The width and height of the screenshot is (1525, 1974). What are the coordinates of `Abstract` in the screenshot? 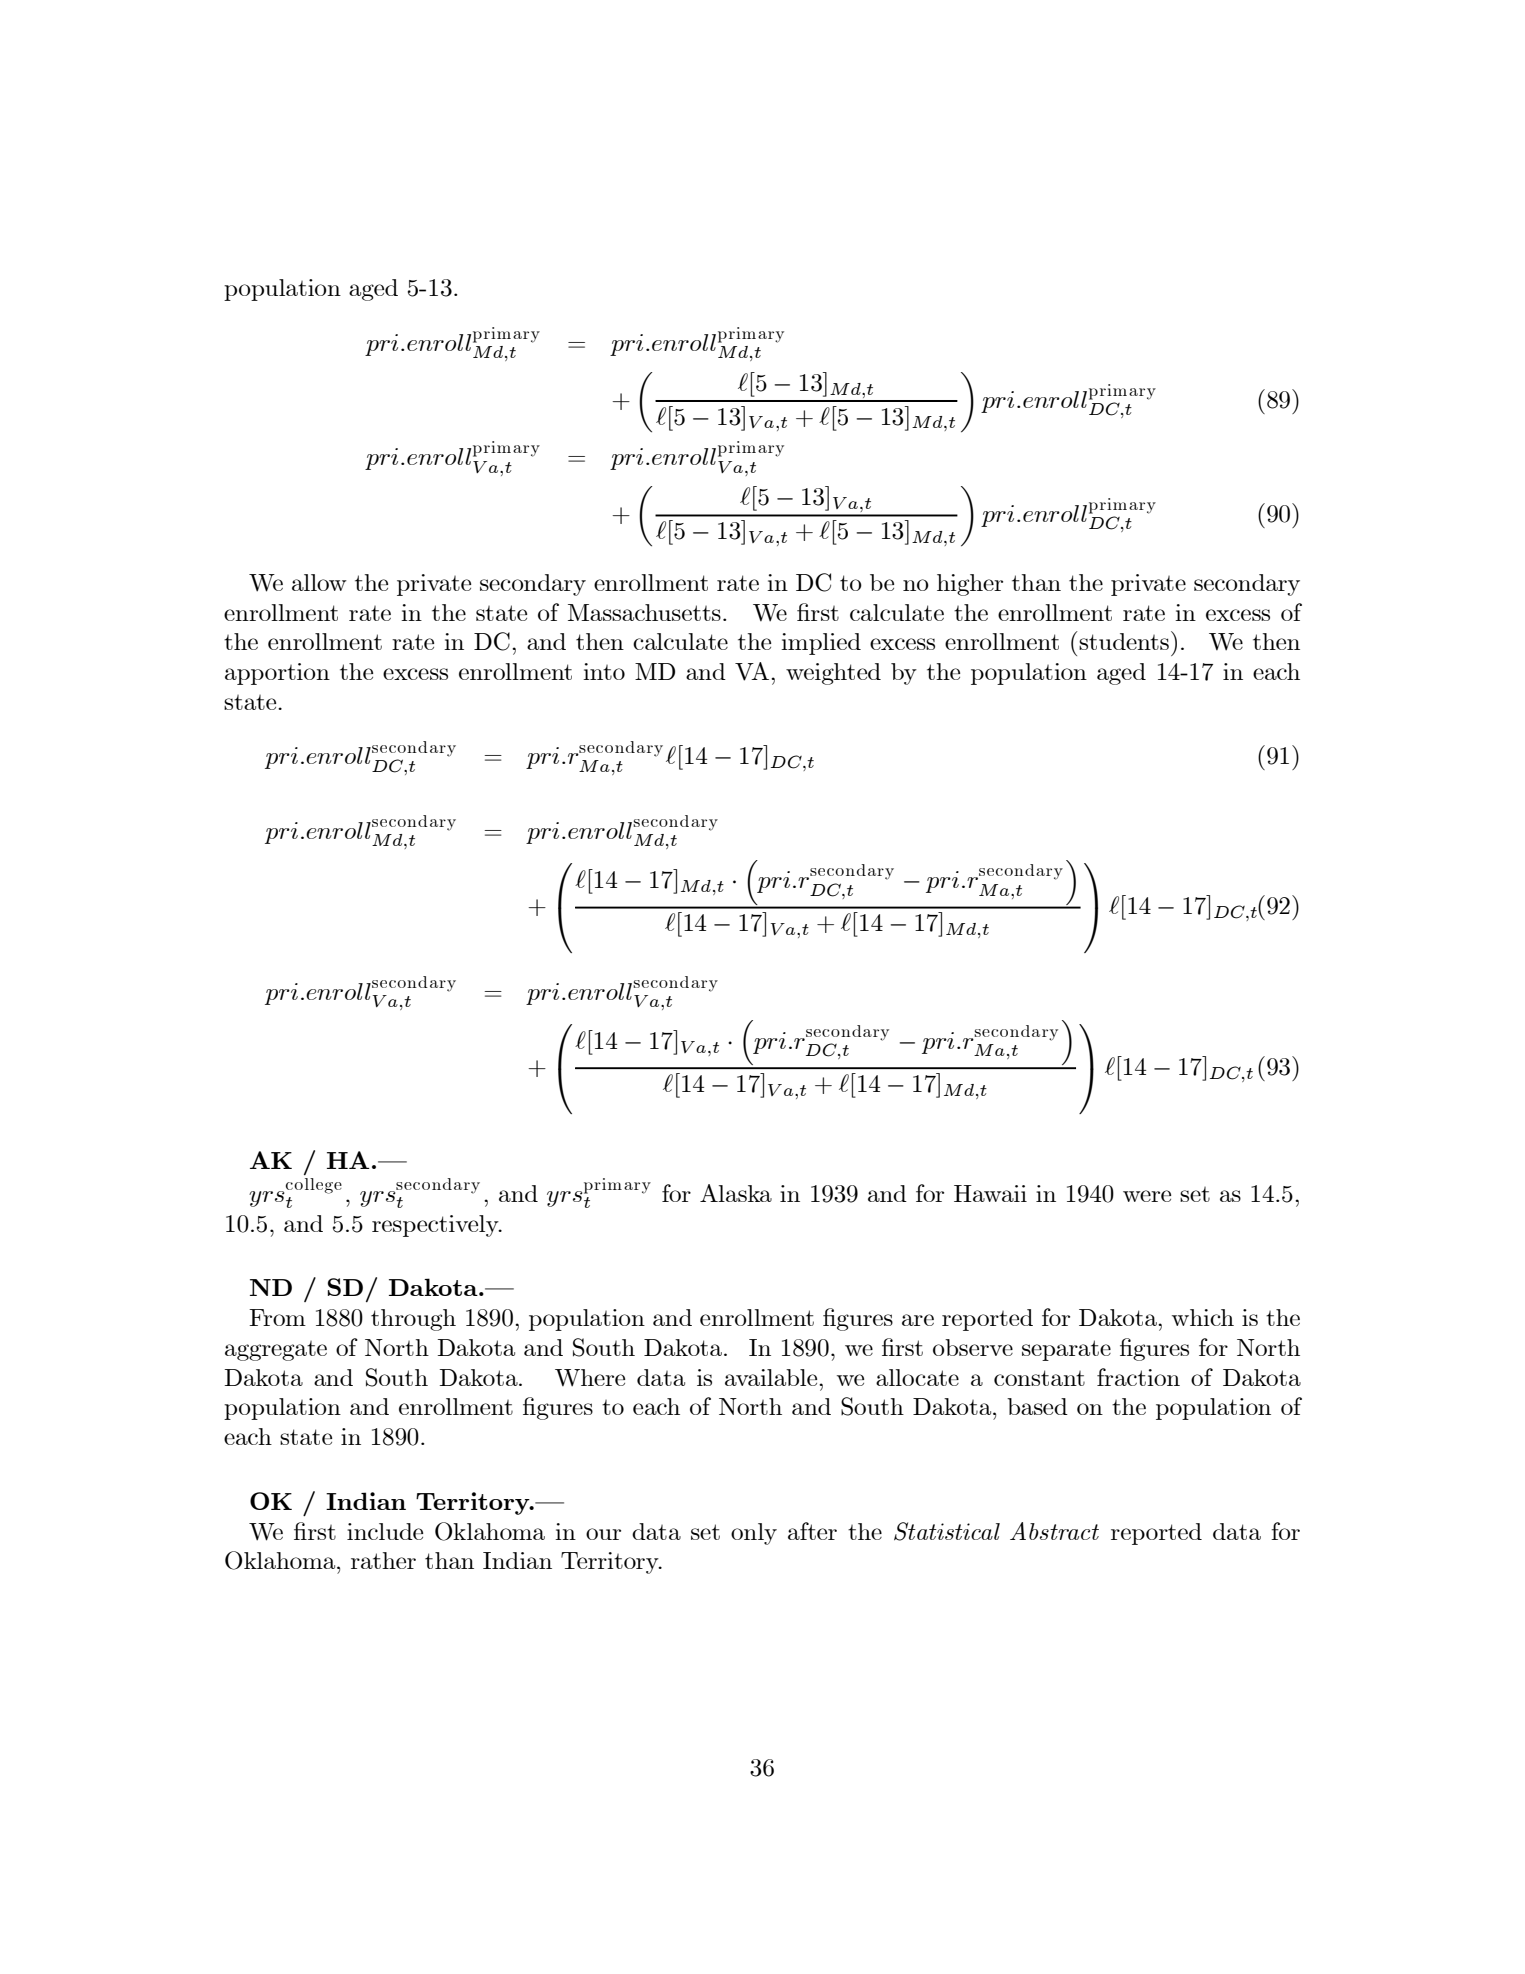 It's located at (1054, 1531).
